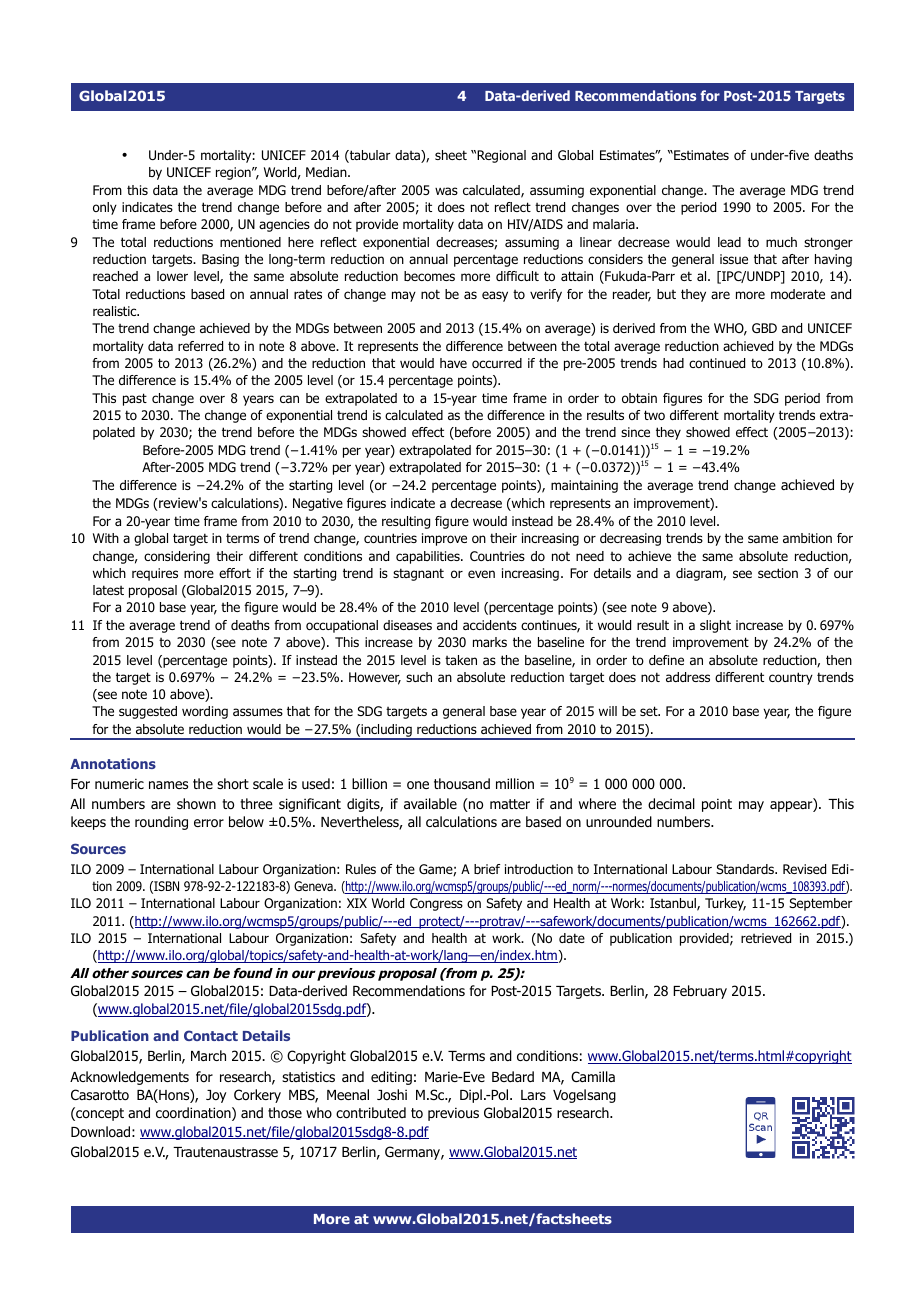 This screenshot has height=1308, width=924. I want to click on brief, so click(487, 869).
